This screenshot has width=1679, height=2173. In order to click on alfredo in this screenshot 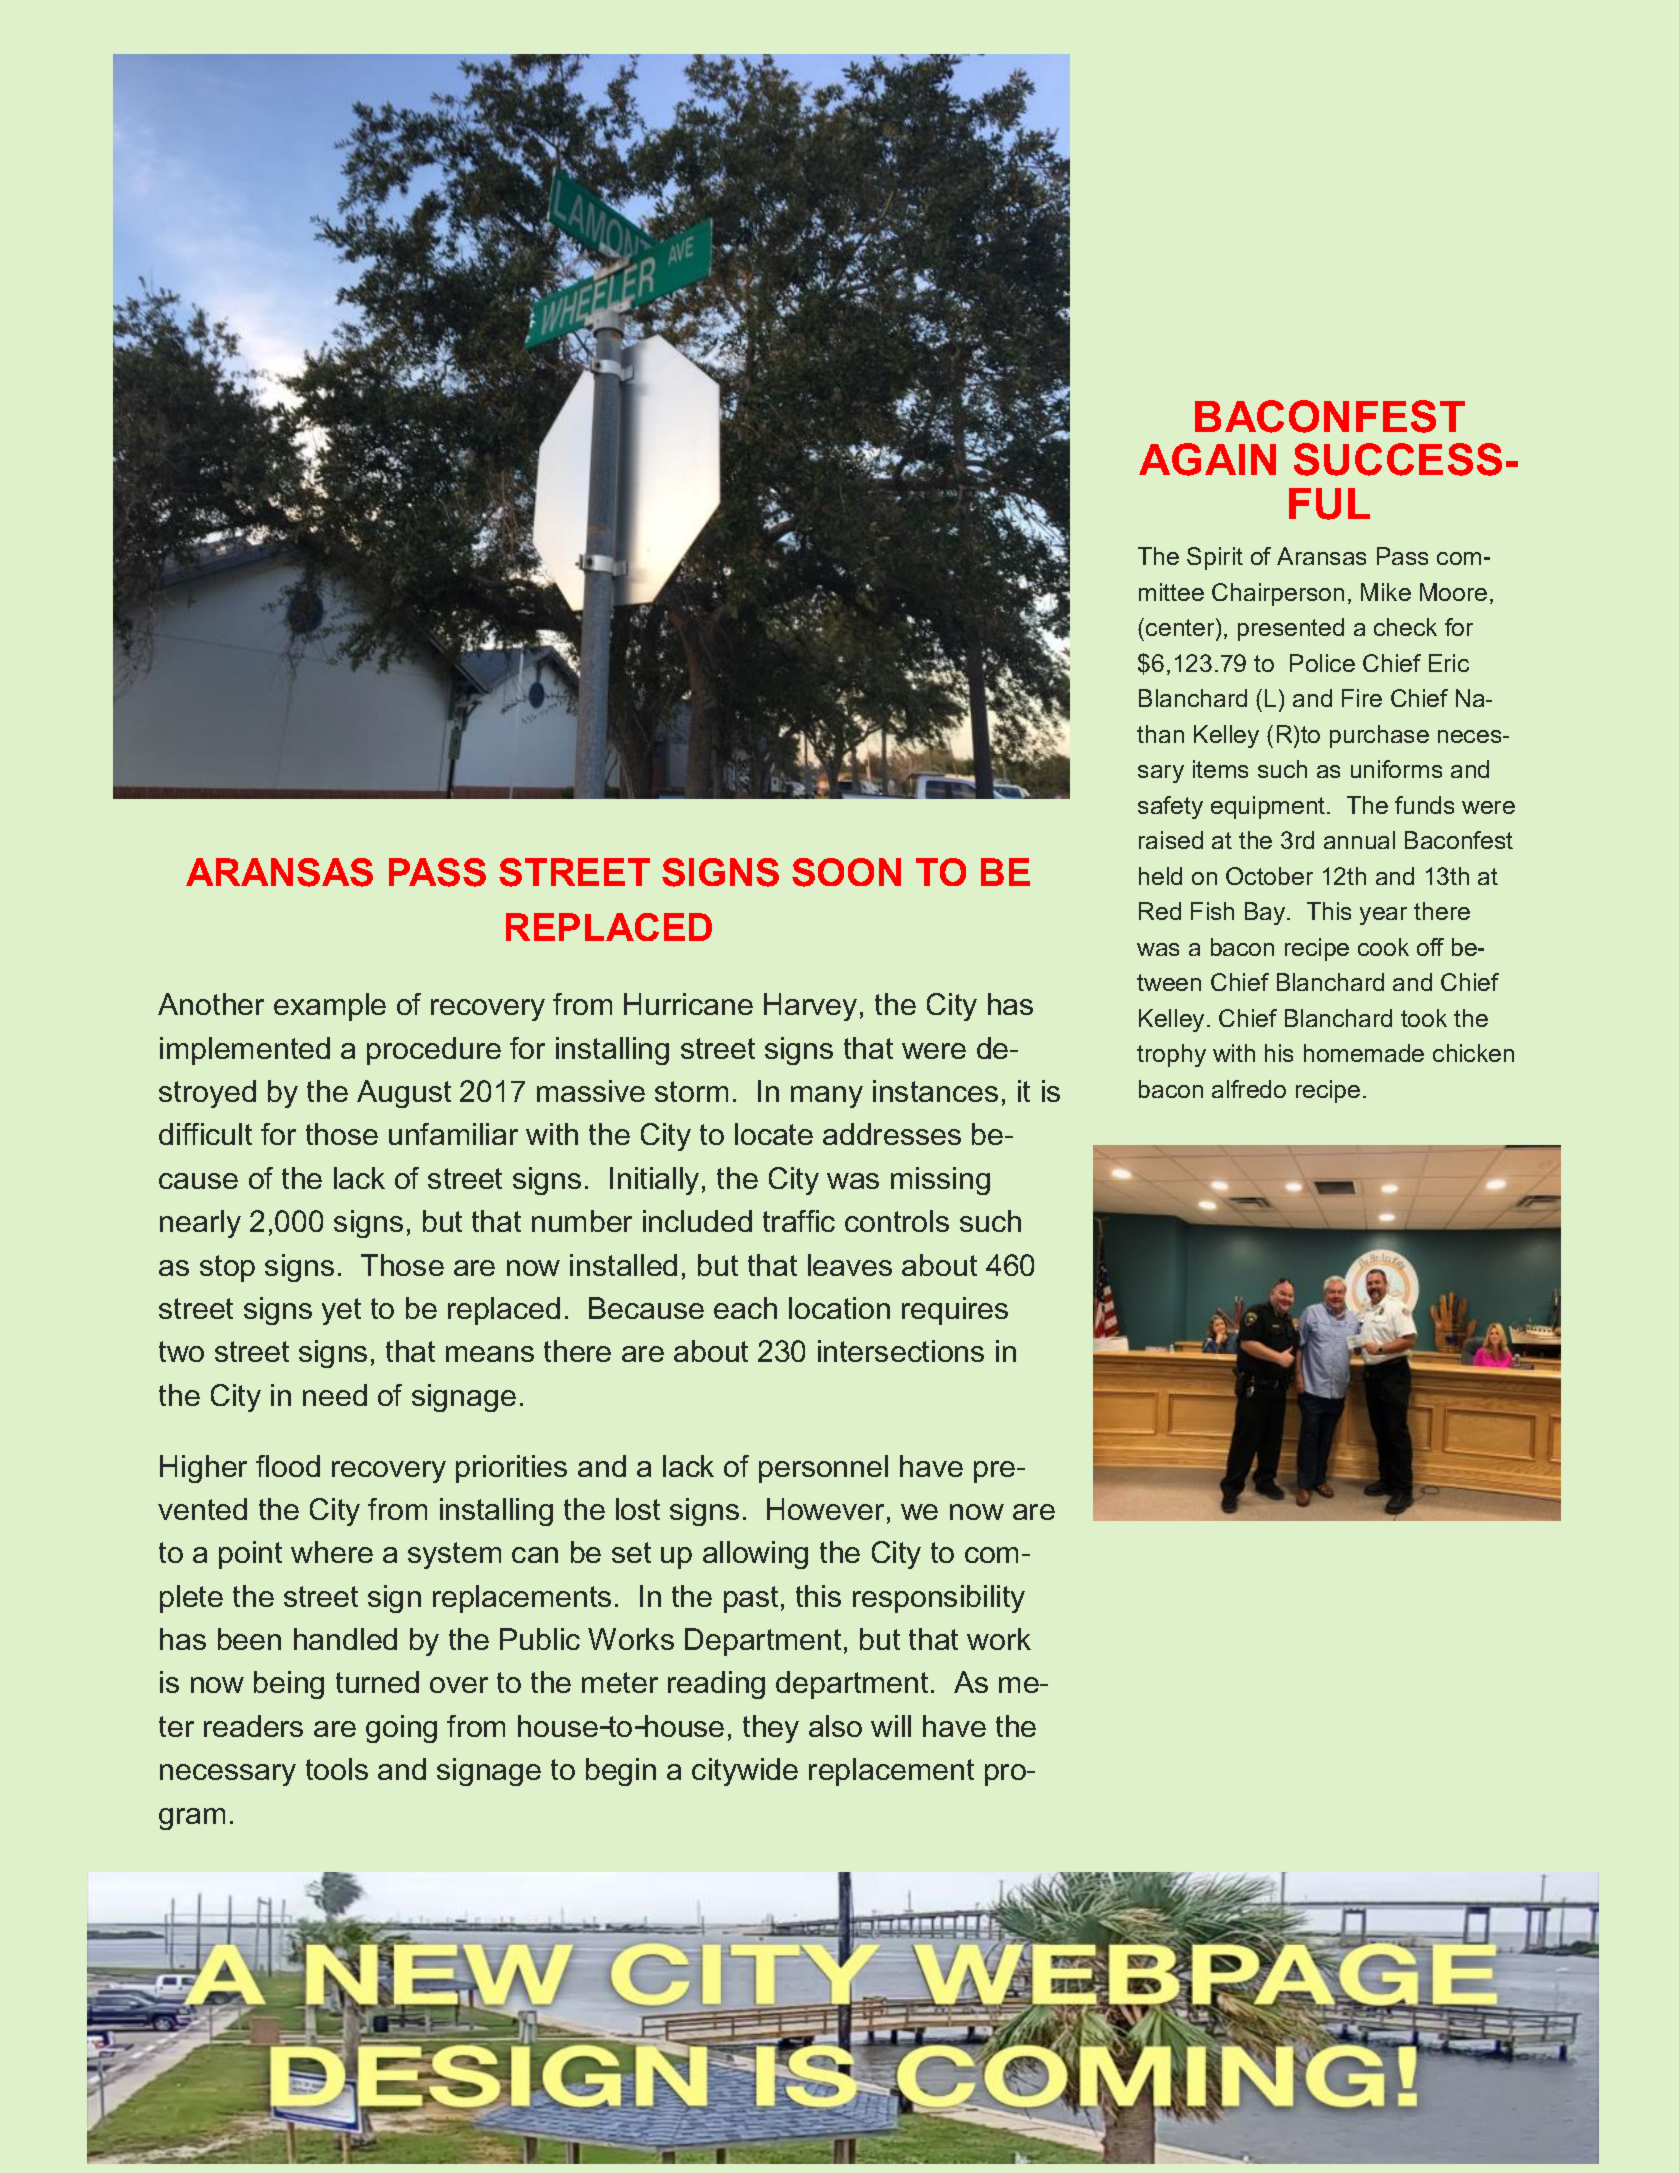, I will do `click(1249, 1089)`.
